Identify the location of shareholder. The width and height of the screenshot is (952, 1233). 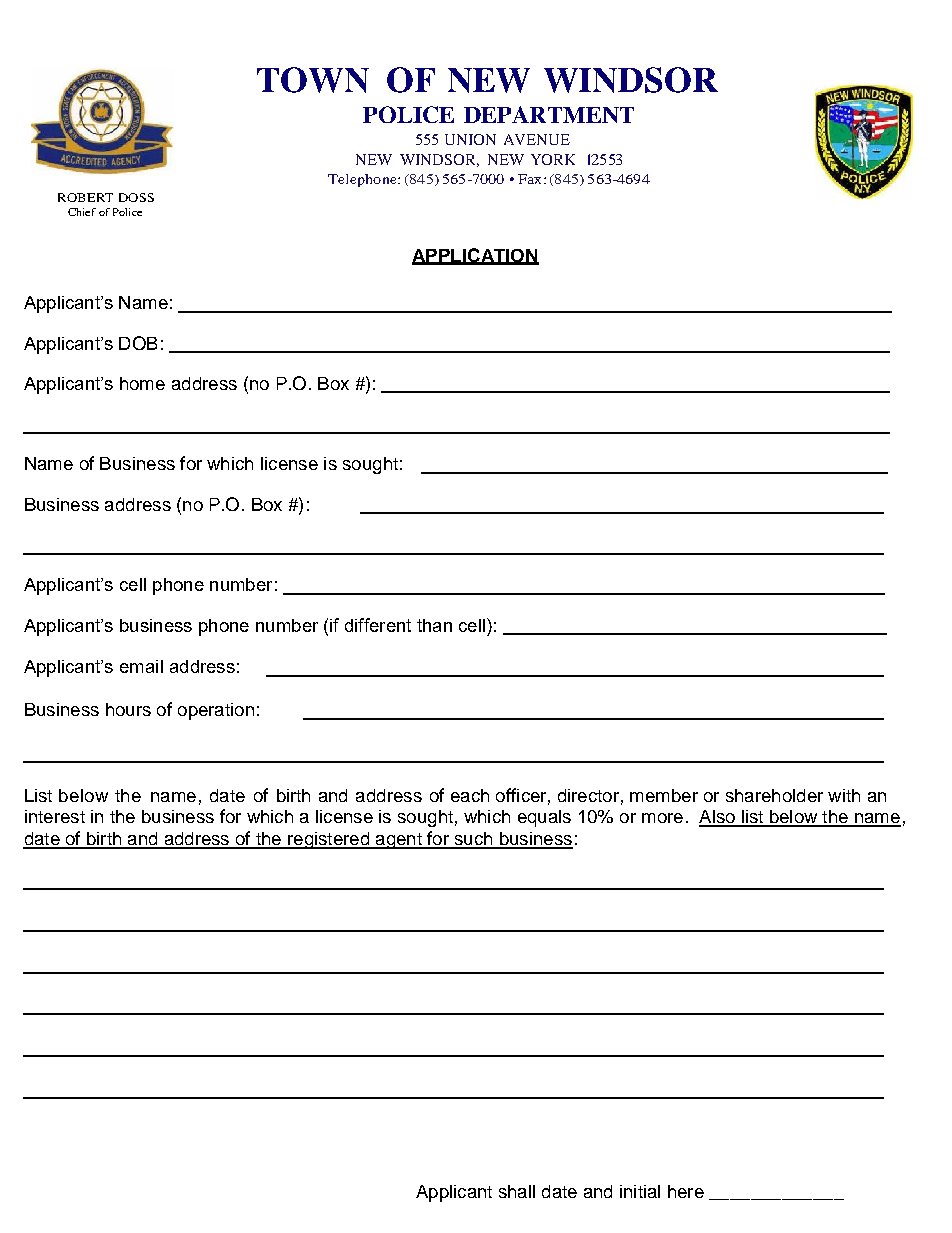
(774, 795).
